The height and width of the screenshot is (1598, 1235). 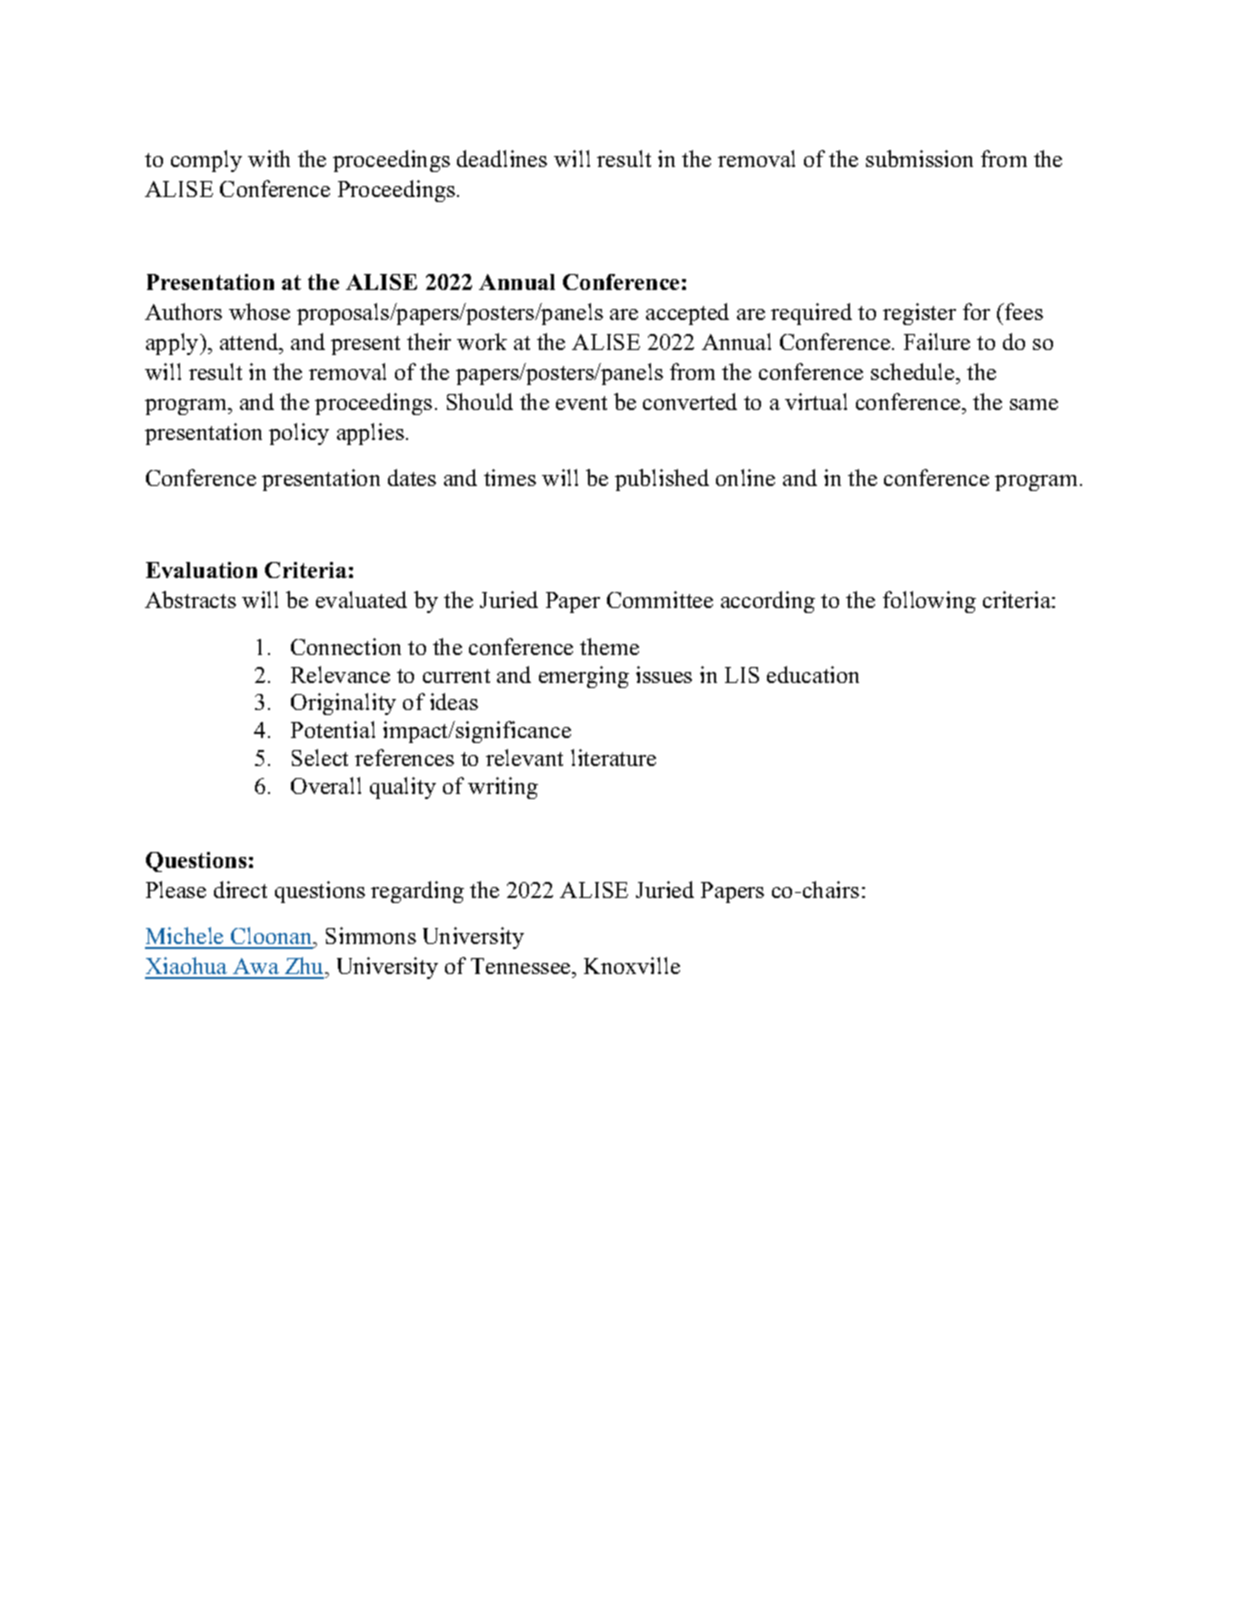 What do you see at coordinates (660, 599) in the screenshot?
I see `Committee` at bounding box center [660, 599].
